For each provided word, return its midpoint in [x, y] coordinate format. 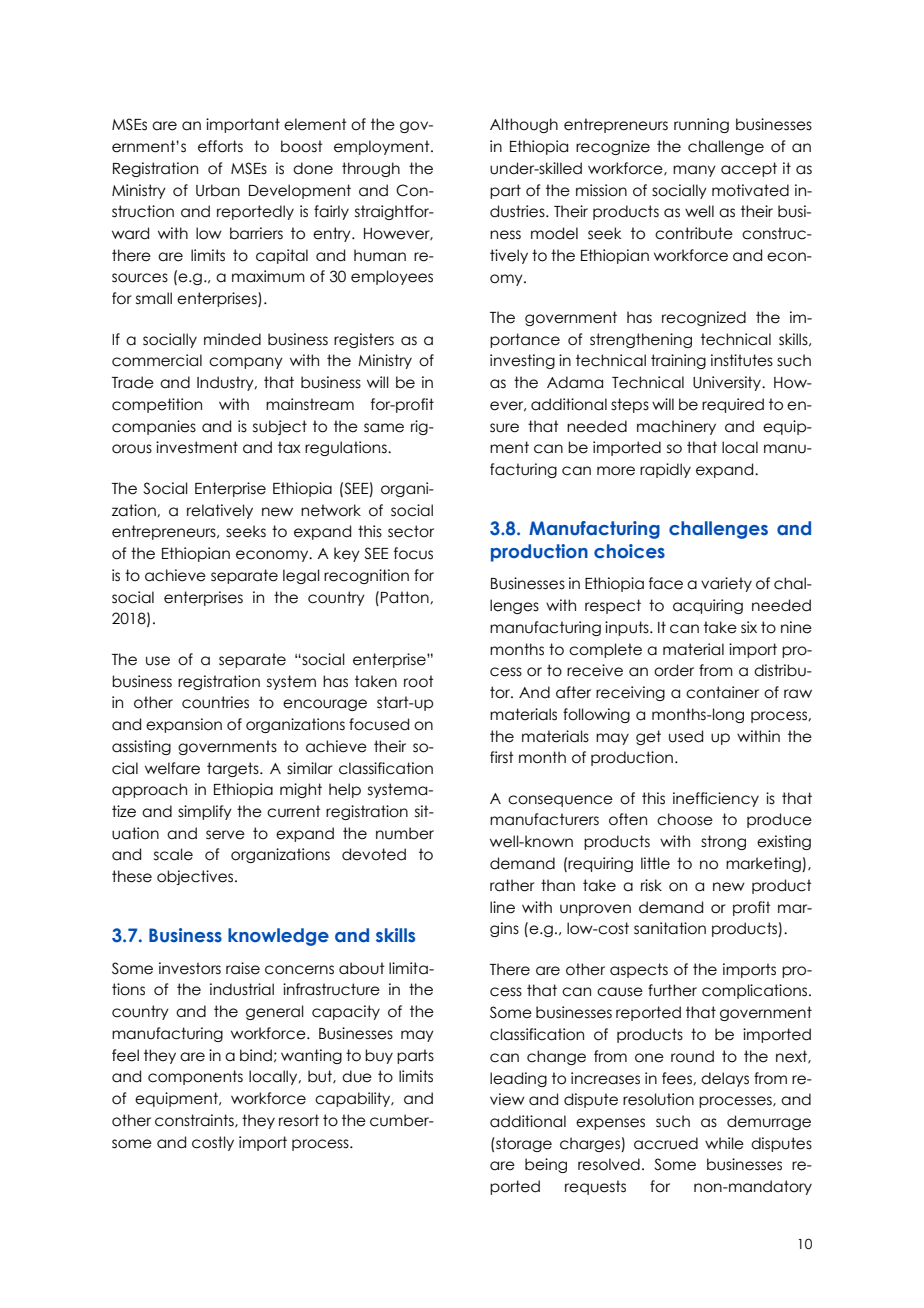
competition [157, 405]
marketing [764, 864]
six [749, 627]
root [419, 681]
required [733, 405]
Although [524, 125]
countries [215, 702]
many [694, 171]
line [502, 907]
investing [522, 361]
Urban [218, 190]
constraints [195, 1121]
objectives [196, 877]
